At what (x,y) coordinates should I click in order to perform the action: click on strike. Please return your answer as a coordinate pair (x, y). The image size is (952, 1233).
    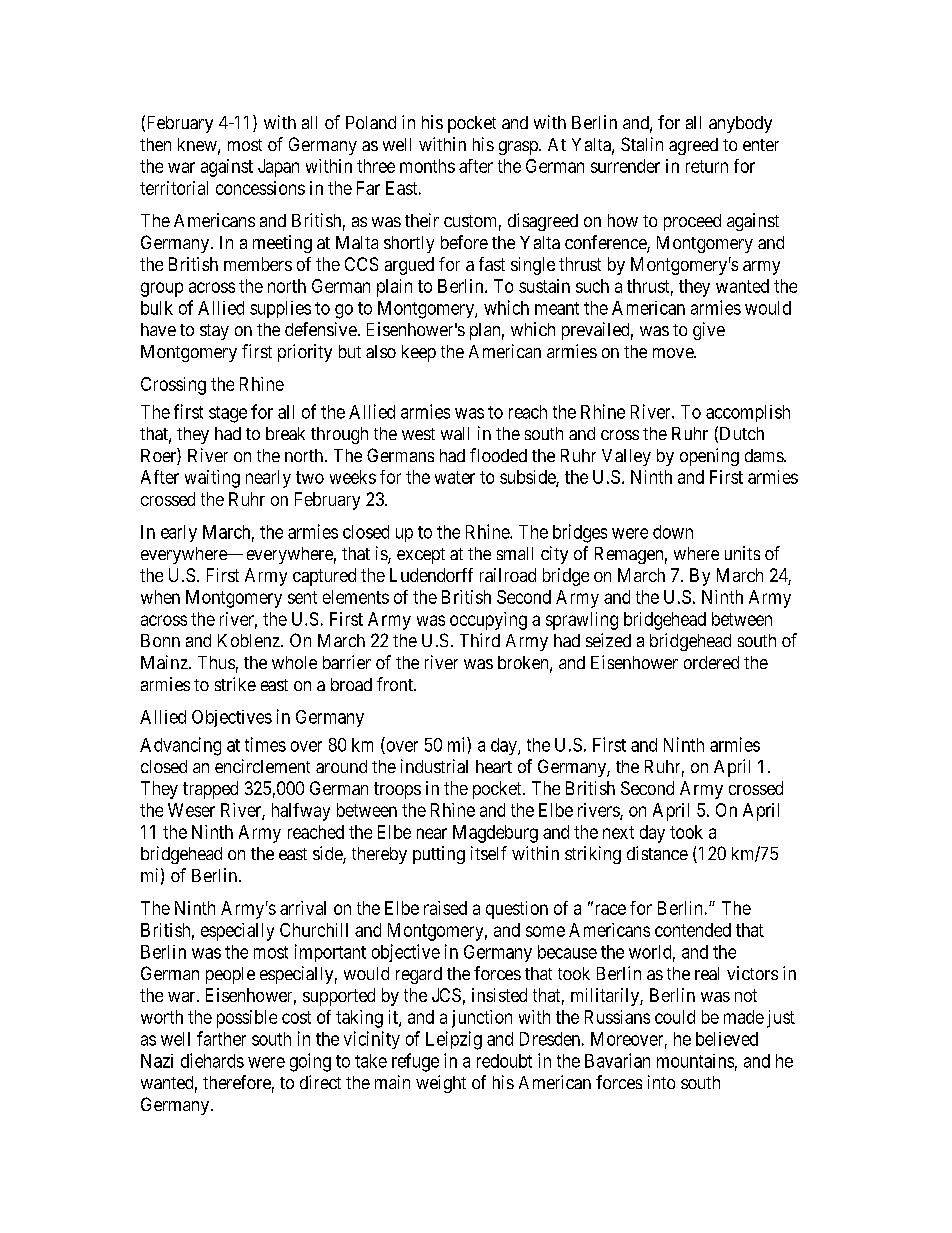
    Looking at the image, I should click on (235, 684).
